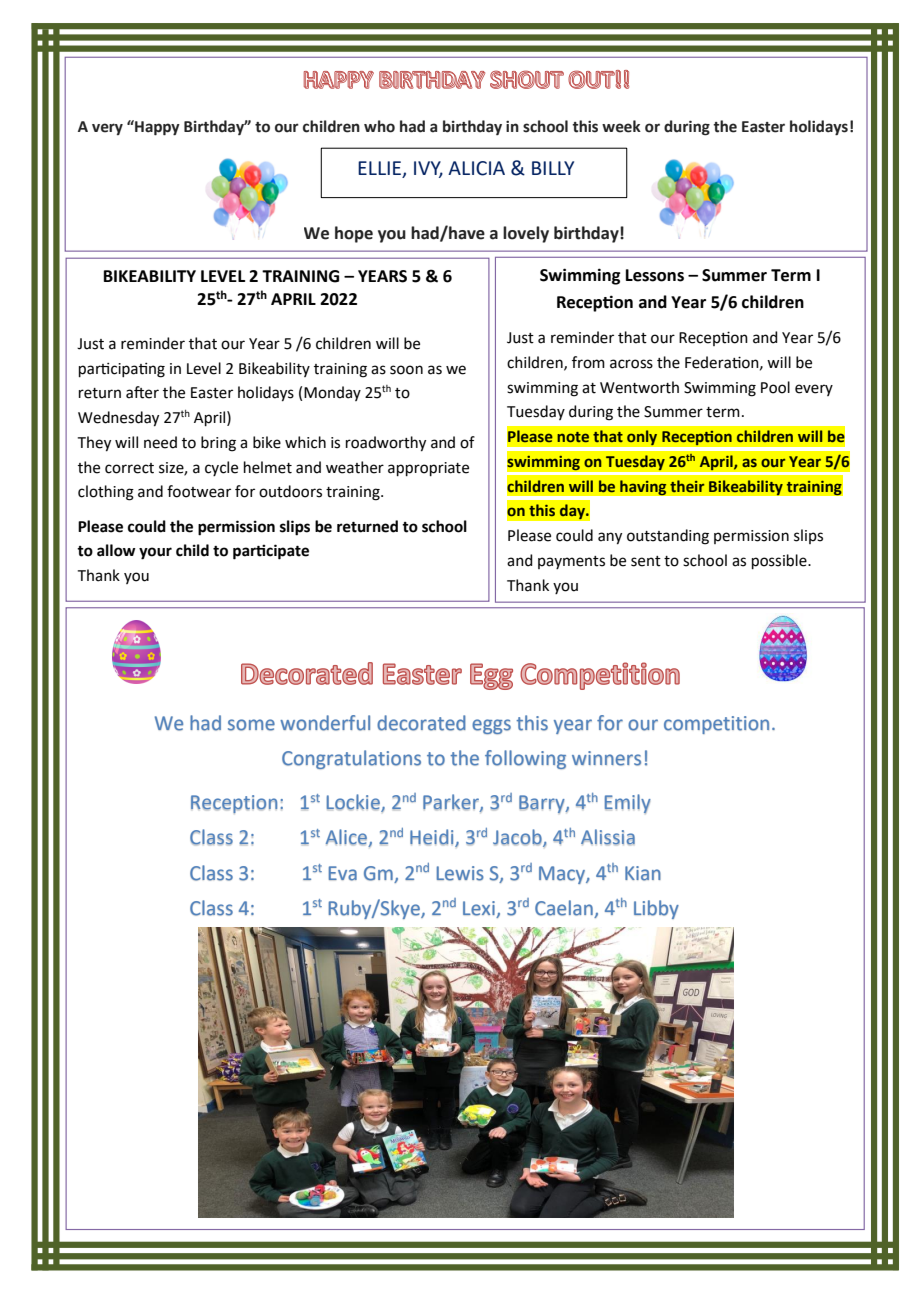 This screenshot has height=1308, width=924. Describe the element at coordinates (155, 553) in the screenshot. I see `your` at that location.
